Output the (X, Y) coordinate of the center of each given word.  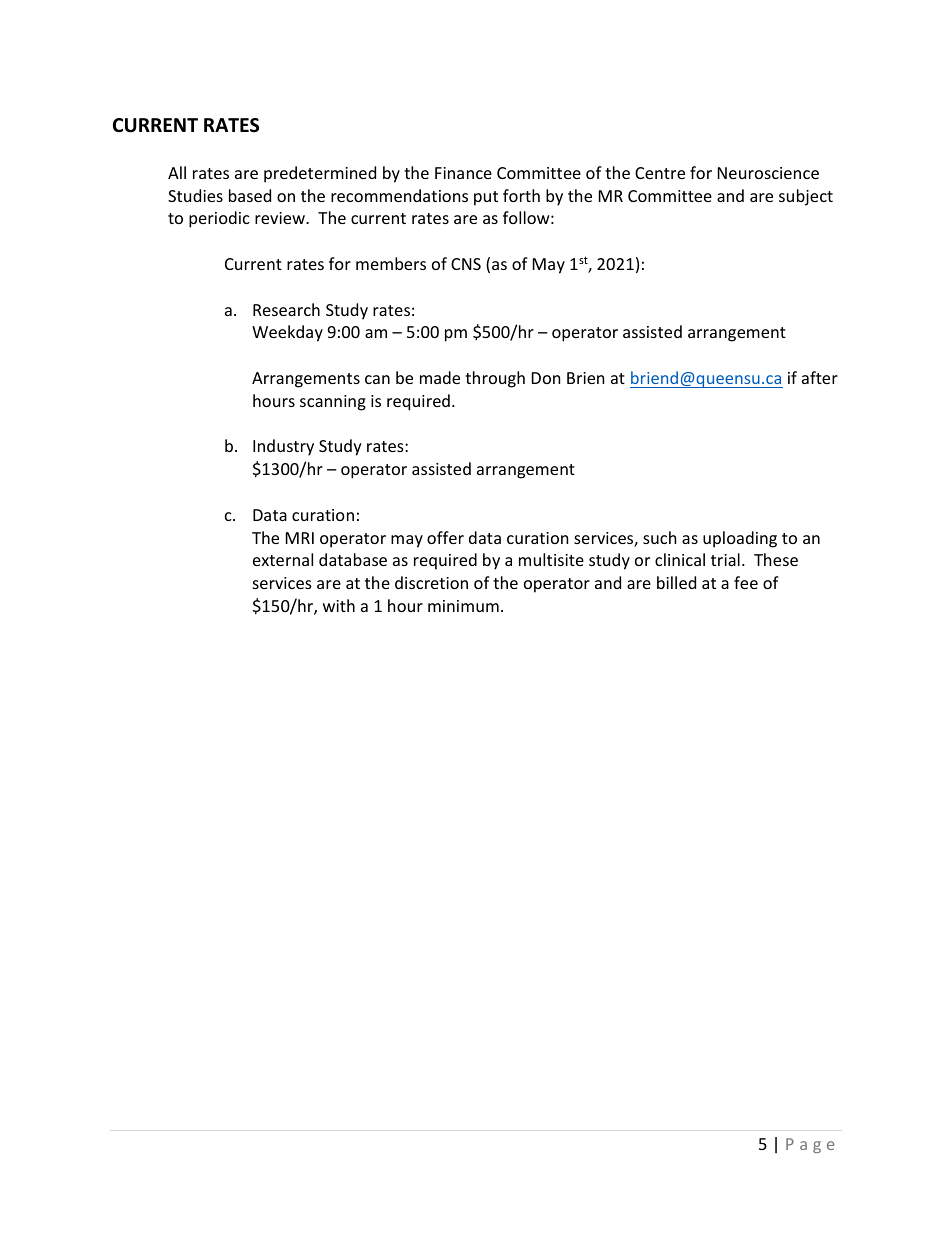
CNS (466, 264)
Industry (283, 447)
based (250, 195)
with (339, 605)
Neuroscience (768, 173)
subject (806, 197)
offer (445, 537)
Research (286, 309)
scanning (333, 403)
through (495, 379)
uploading (740, 539)
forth (521, 195)
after (820, 377)
